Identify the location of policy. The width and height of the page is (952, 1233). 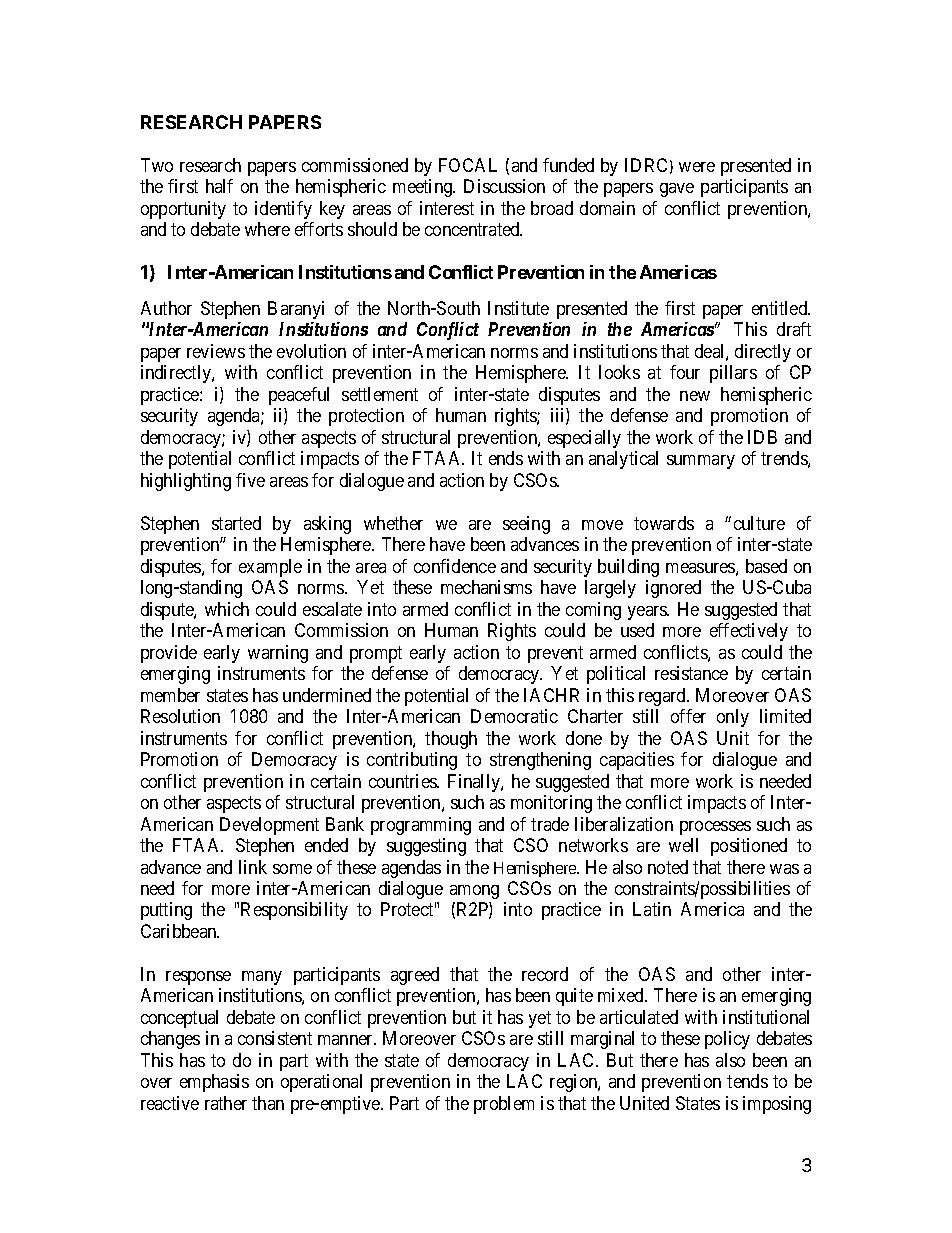
(727, 1040).
